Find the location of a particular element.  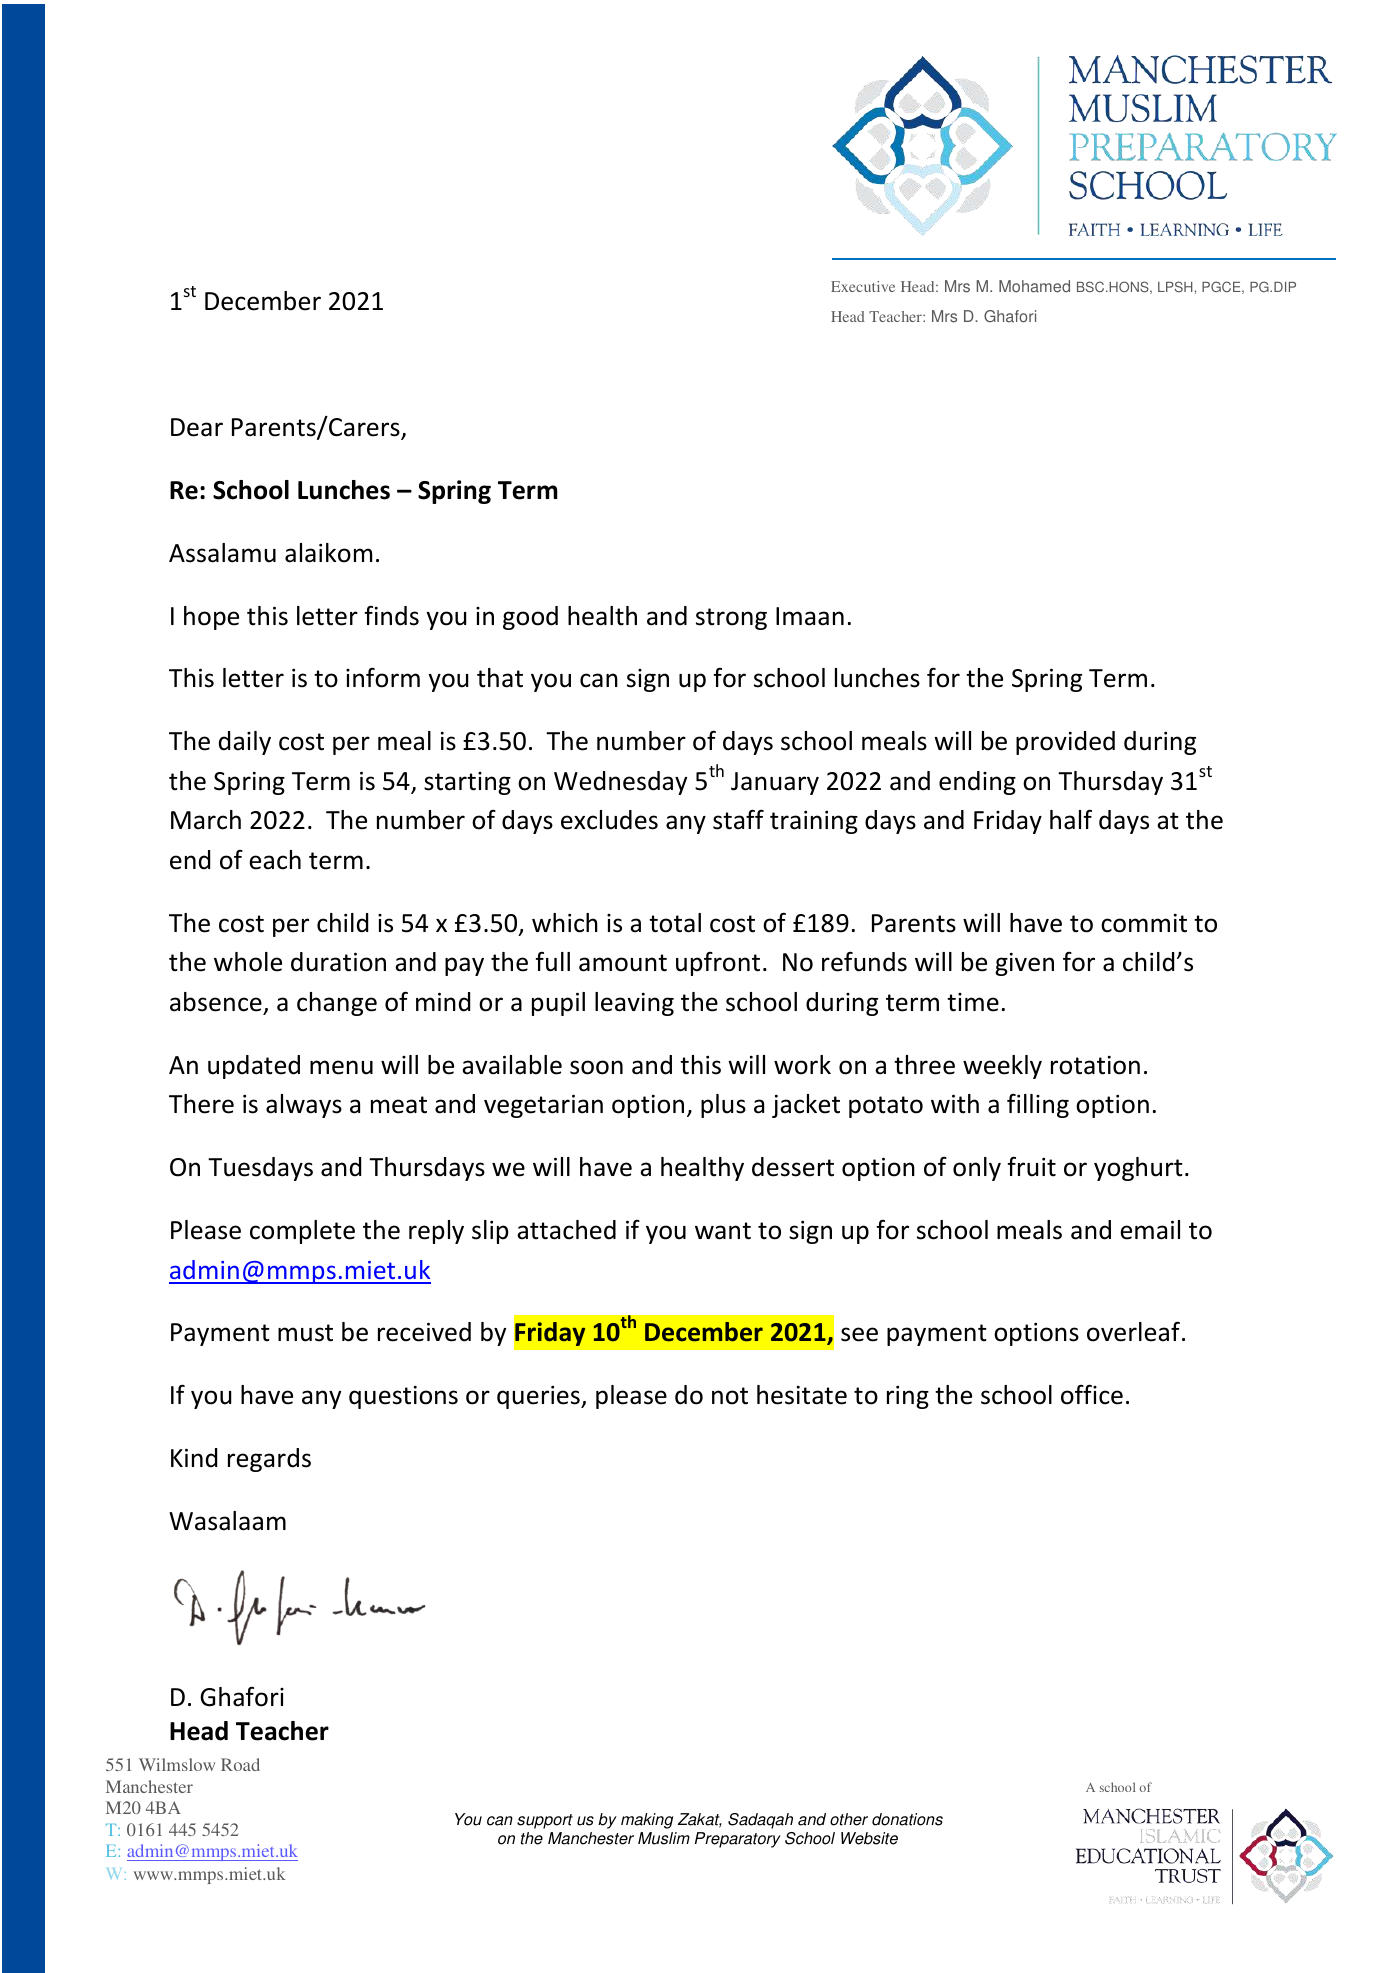

given is located at coordinates (1024, 964).
